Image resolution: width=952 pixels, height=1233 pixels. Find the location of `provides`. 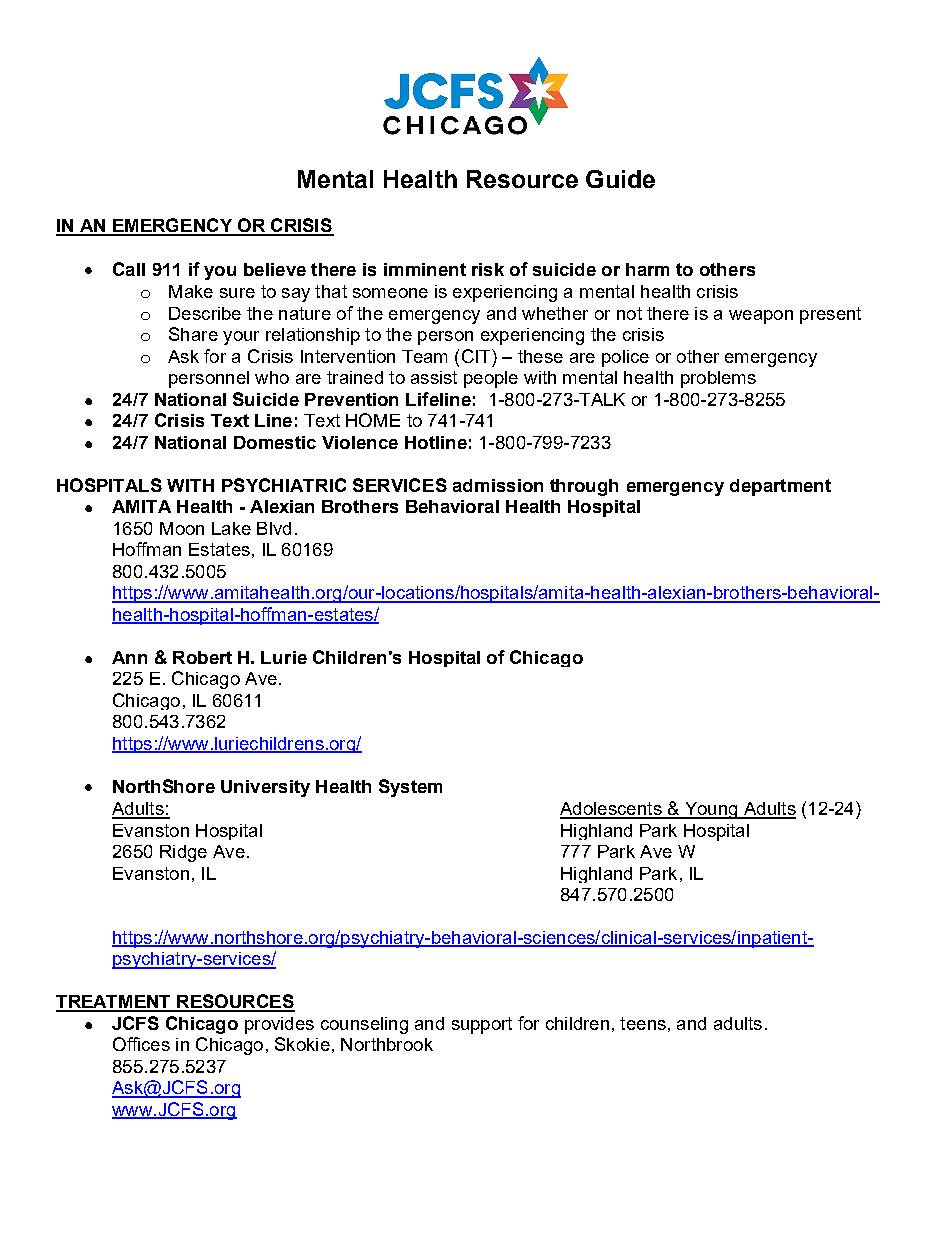

provides is located at coordinates (279, 1025).
